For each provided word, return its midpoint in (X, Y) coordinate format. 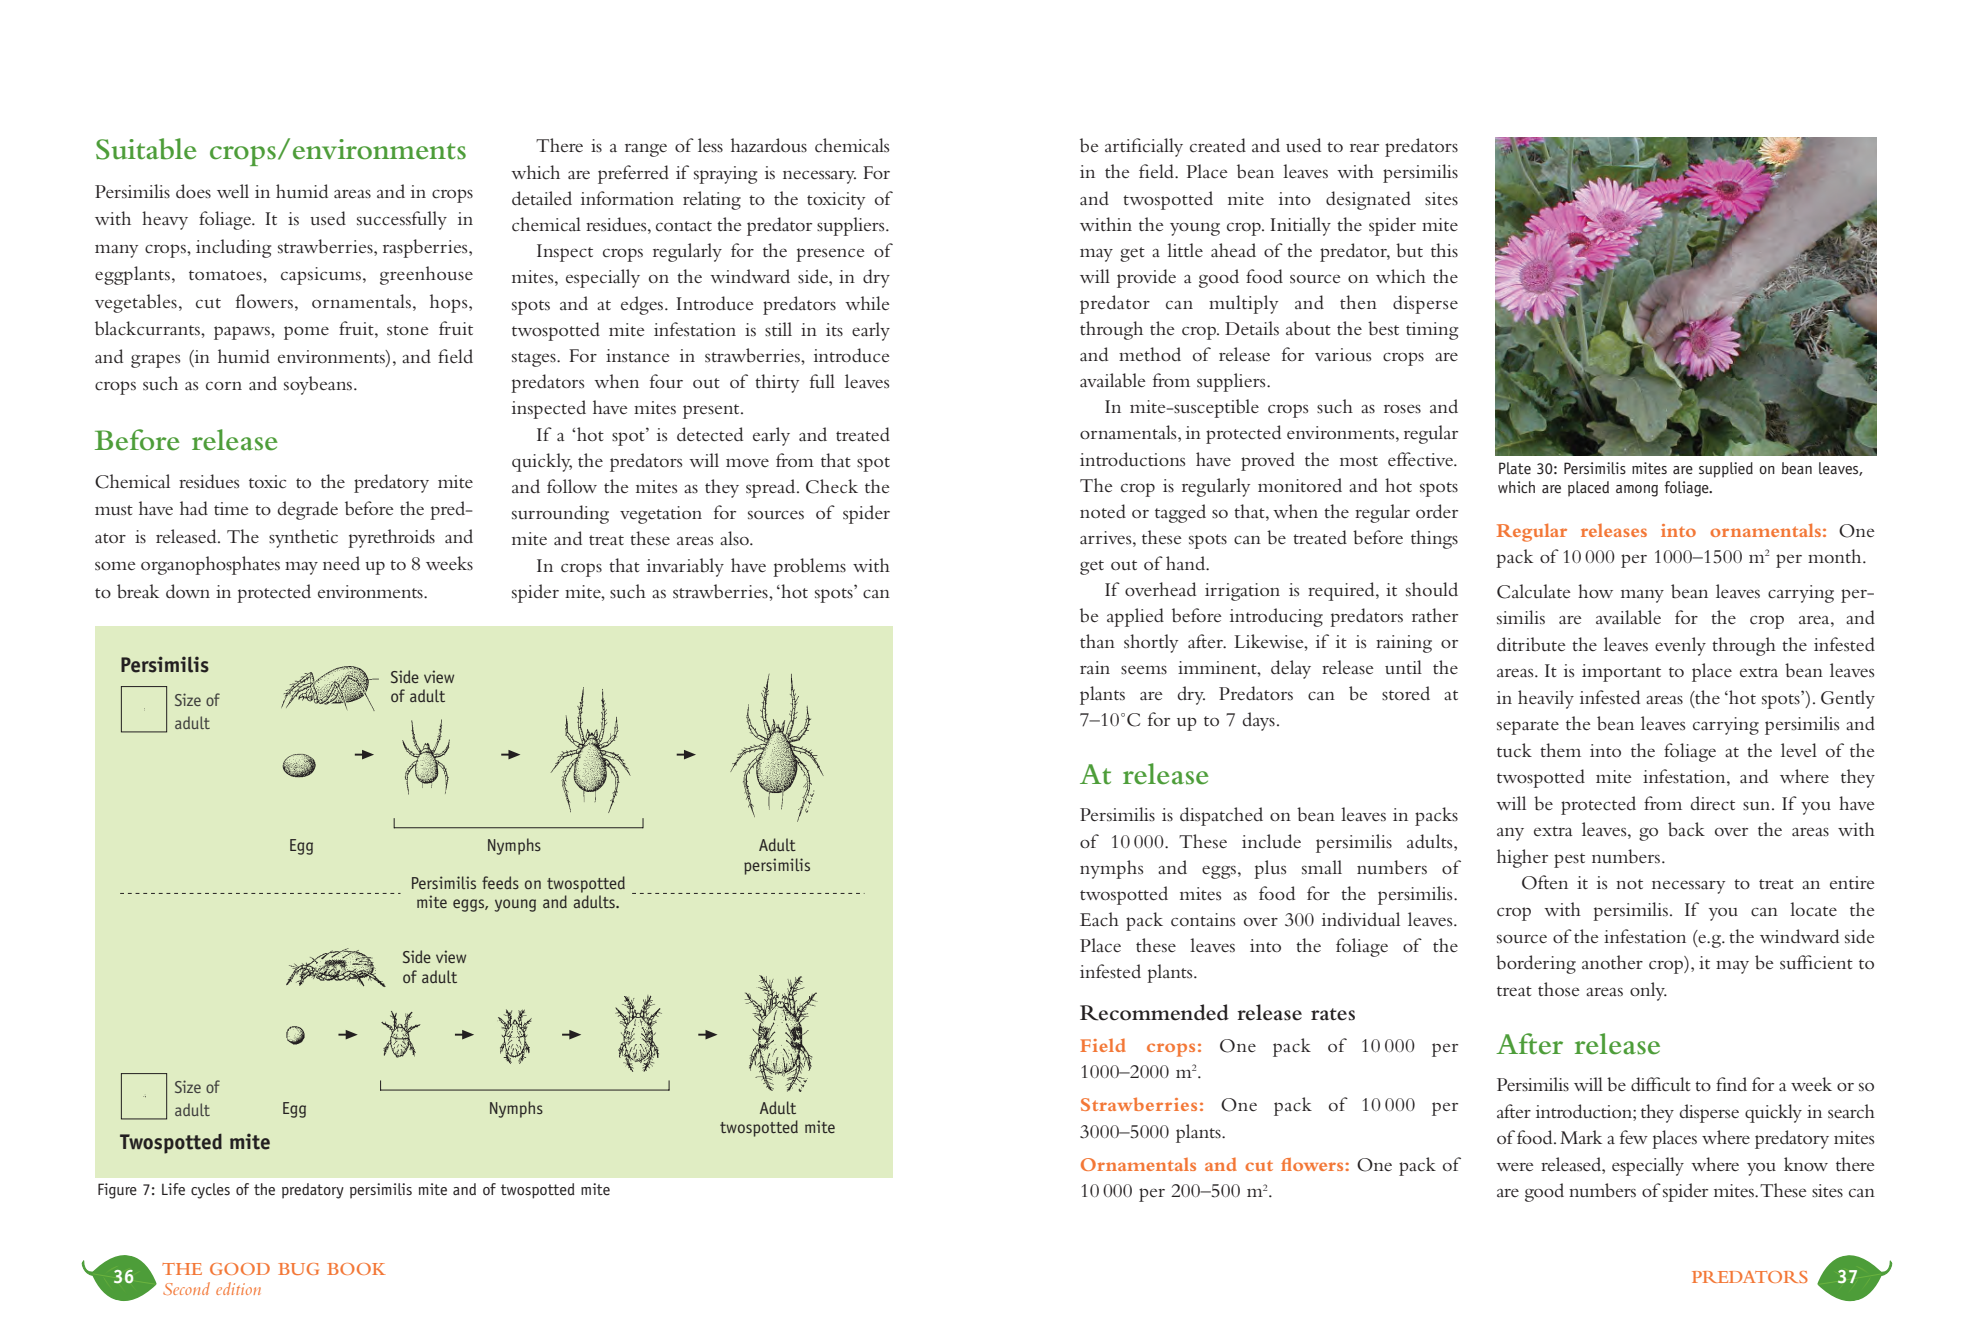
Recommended (1154, 1012)
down (188, 591)
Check (832, 486)
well (233, 191)
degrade (307, 510)
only (1648, 991)
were (1515, 1166)
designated (1368, 200)
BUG (298, 1269)
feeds (500, 882)
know (1806, 1164)
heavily (1546, 699)
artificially (1144, 147)
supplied (1726, 470)
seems (1144, 669)
